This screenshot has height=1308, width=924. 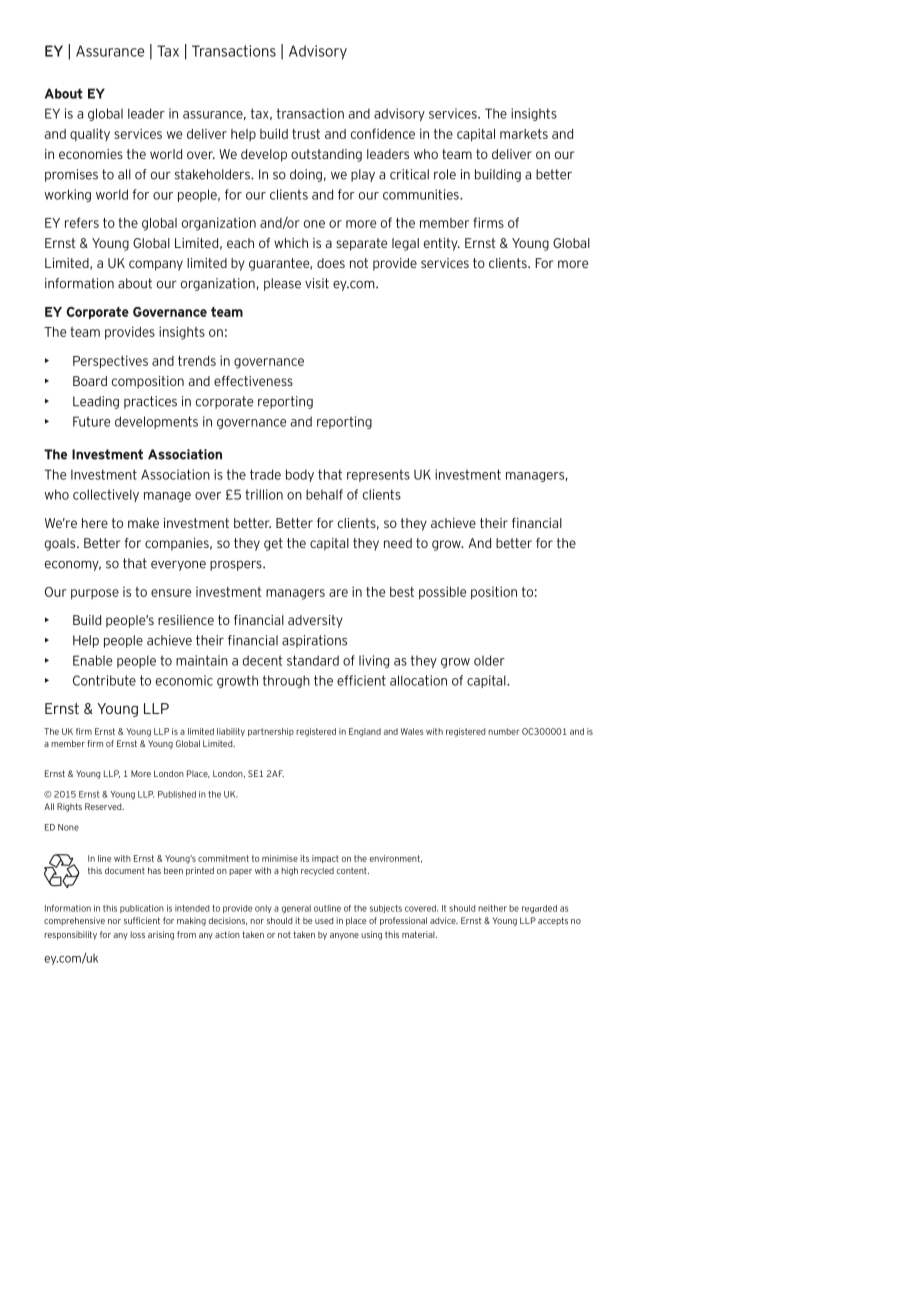 I want to click on outstanding, so click(x=326, y=155).
